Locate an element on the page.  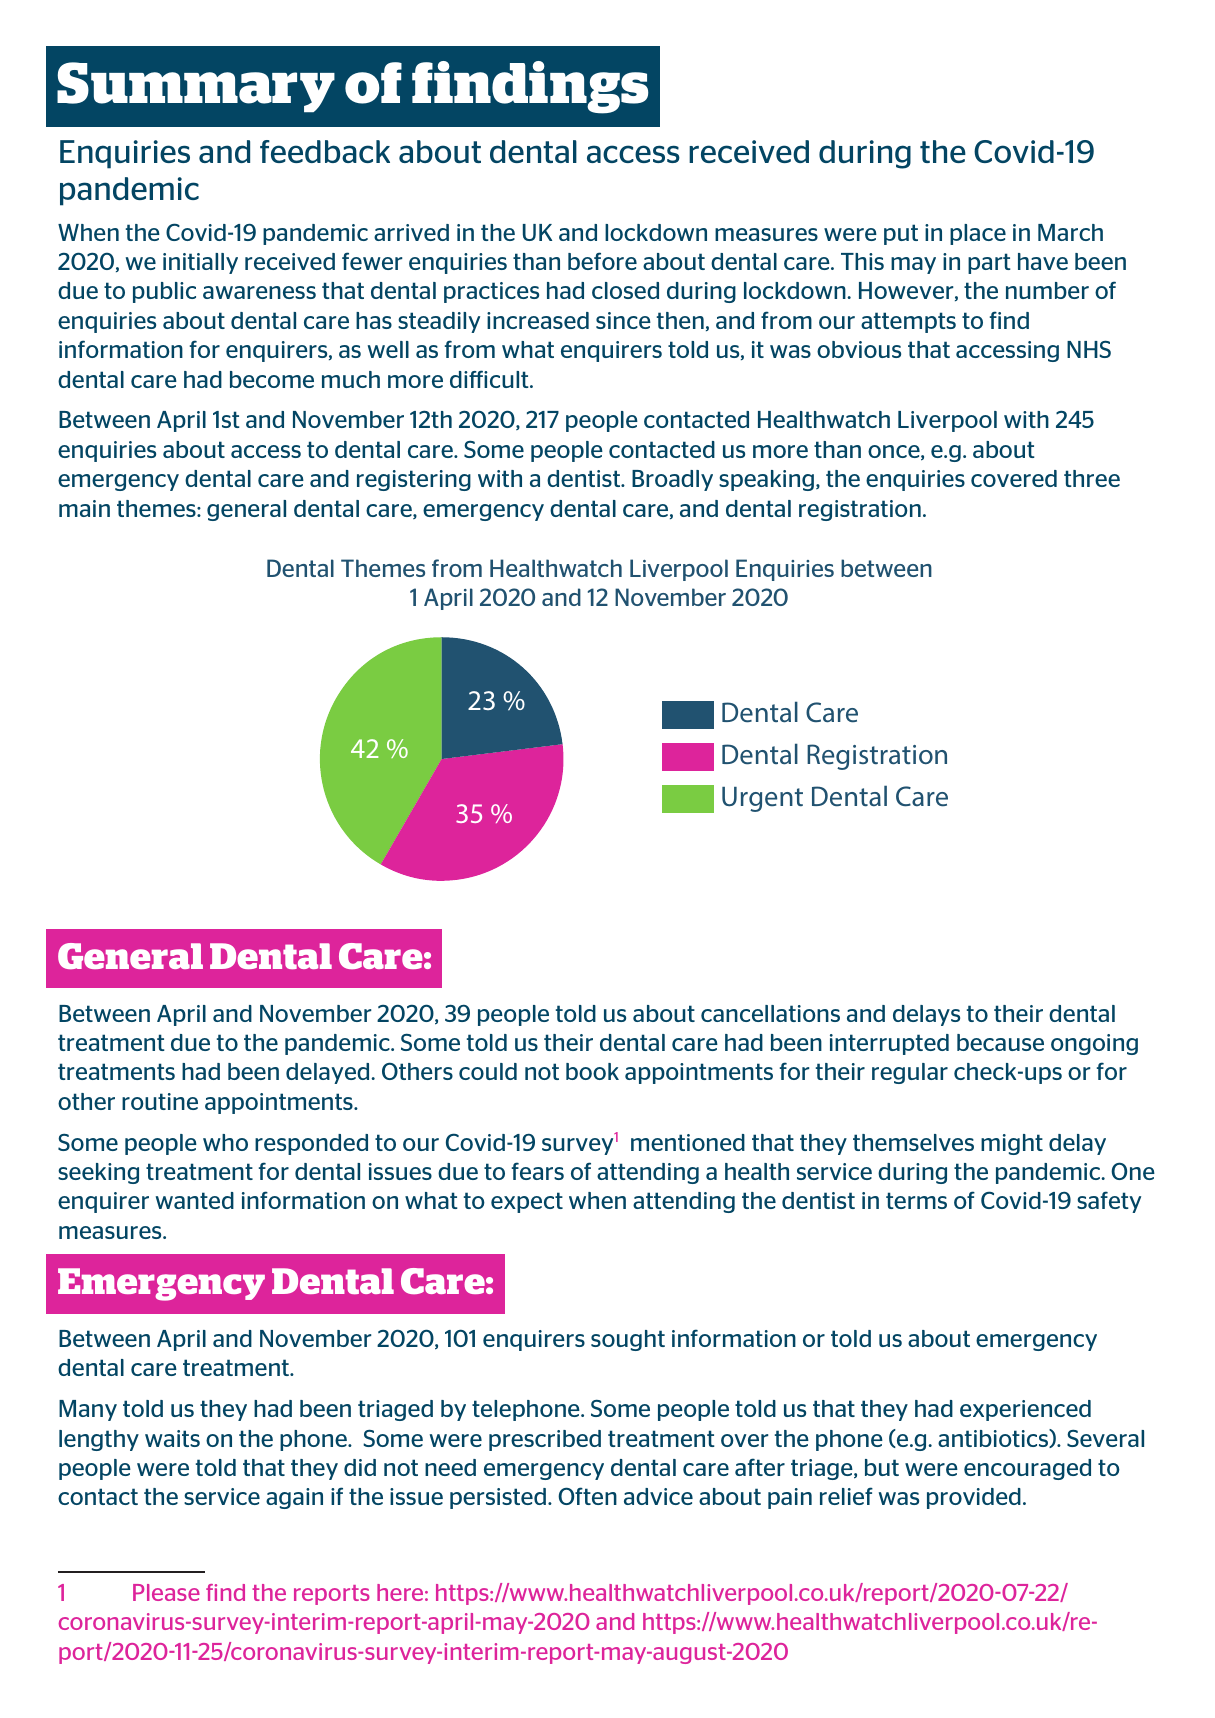
terms is located at coordinates (916, 1200).
